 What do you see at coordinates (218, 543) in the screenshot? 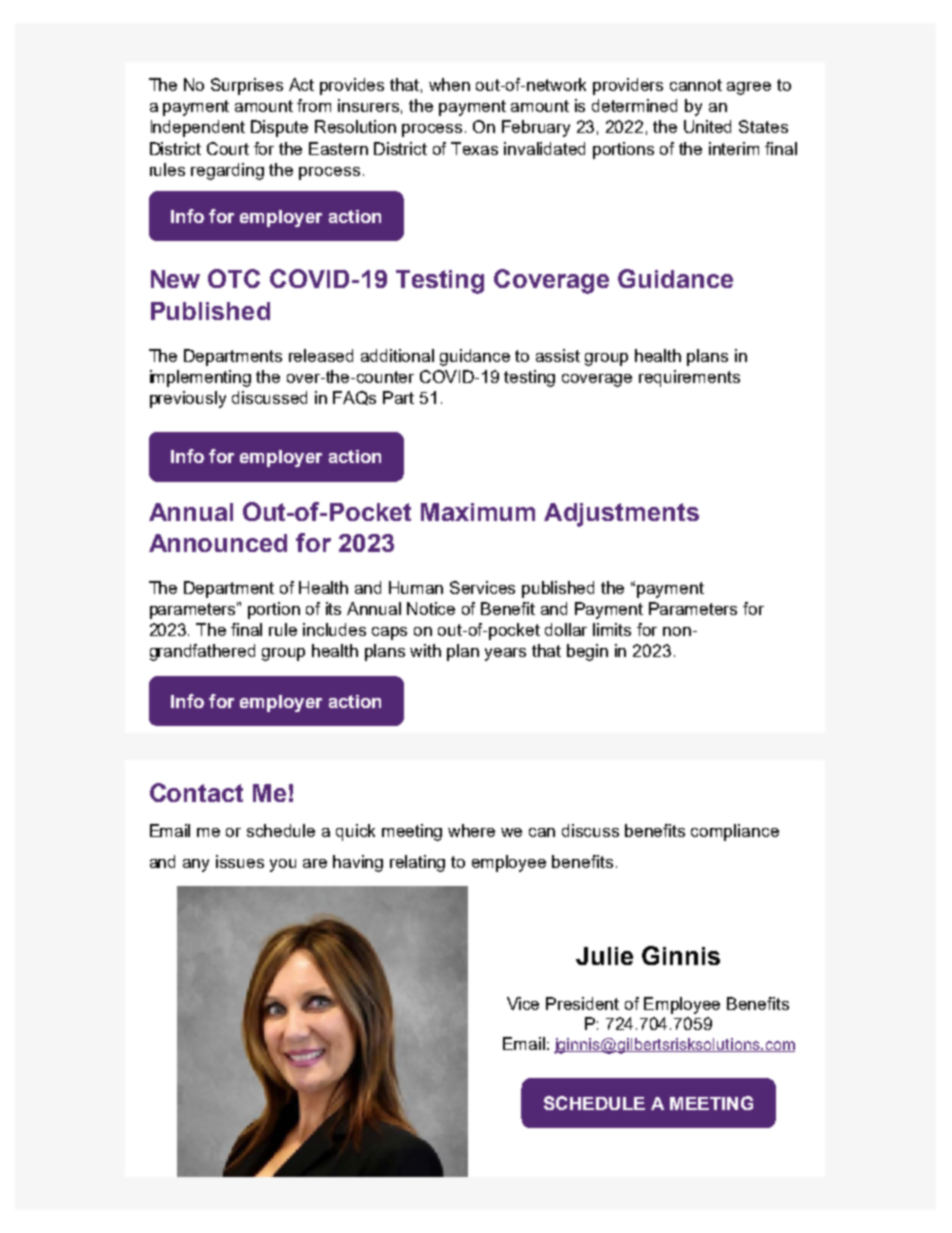
I see `Announced` at bounding box center [218, 543].
